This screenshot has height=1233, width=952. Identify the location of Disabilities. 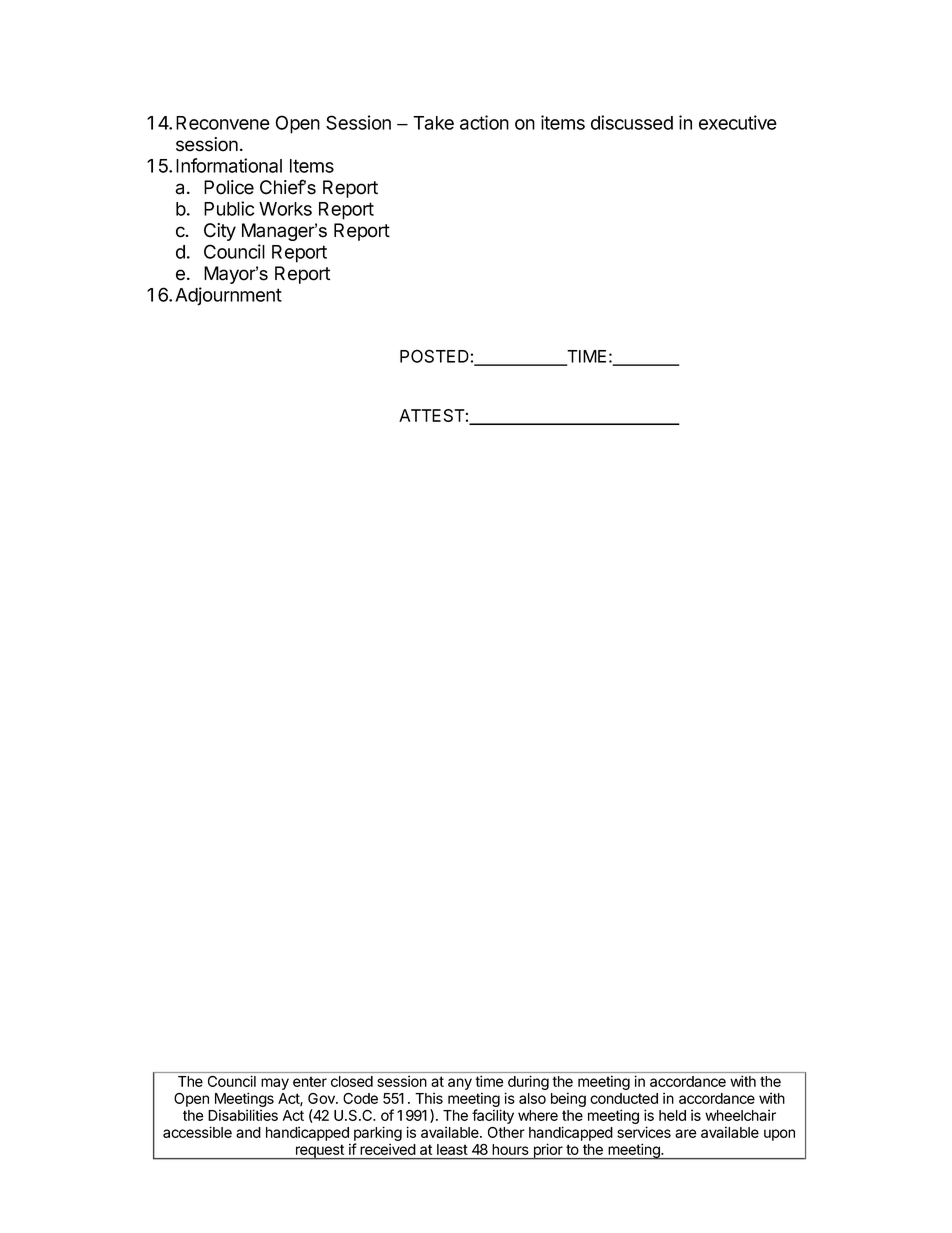
(243, 1115).
